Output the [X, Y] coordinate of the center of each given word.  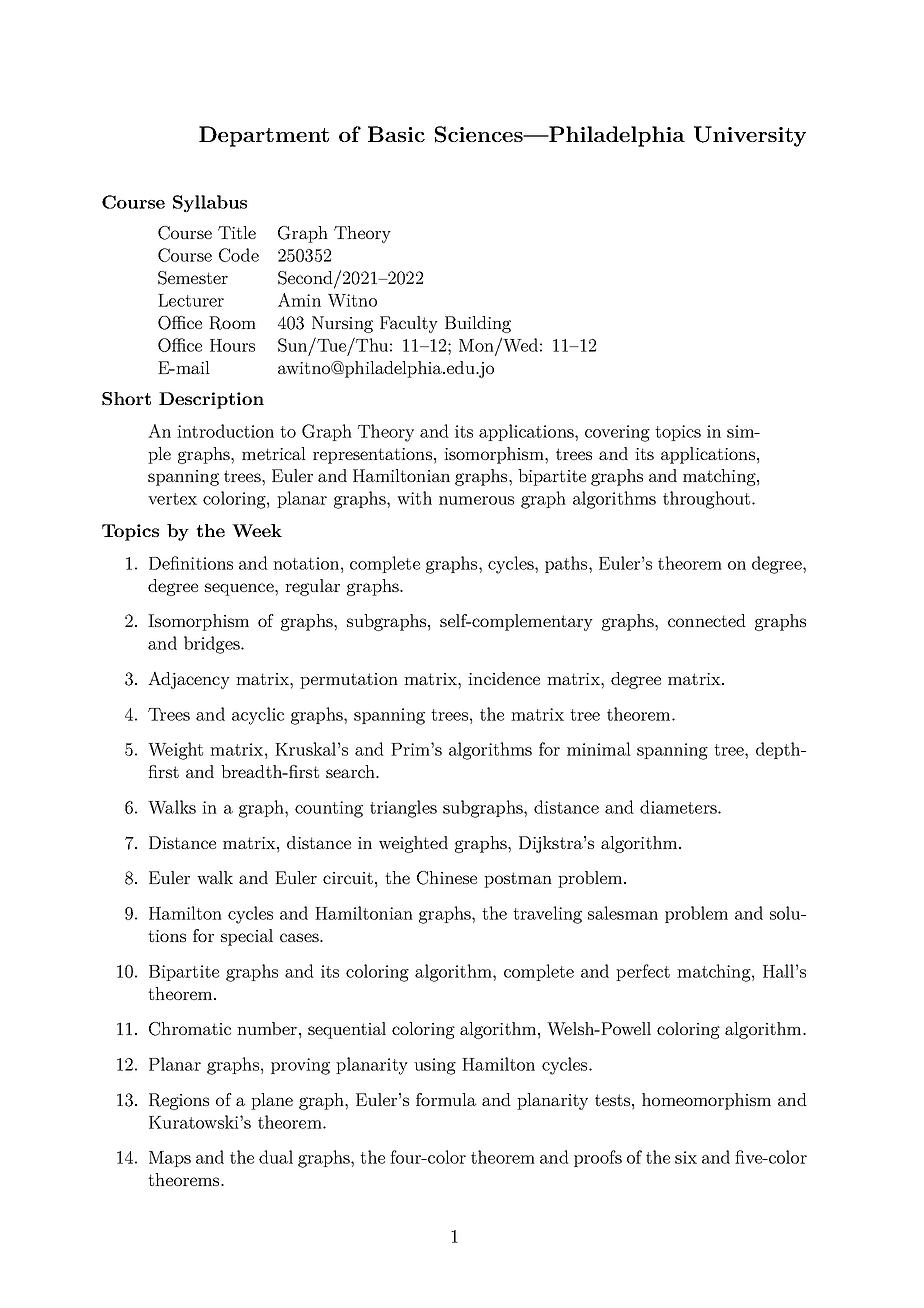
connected [707, 620]
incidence [504, 678]
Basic [396, 134]
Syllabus [210, 203]
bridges [213, 645]
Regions [179, 1101]
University [750, 136]
